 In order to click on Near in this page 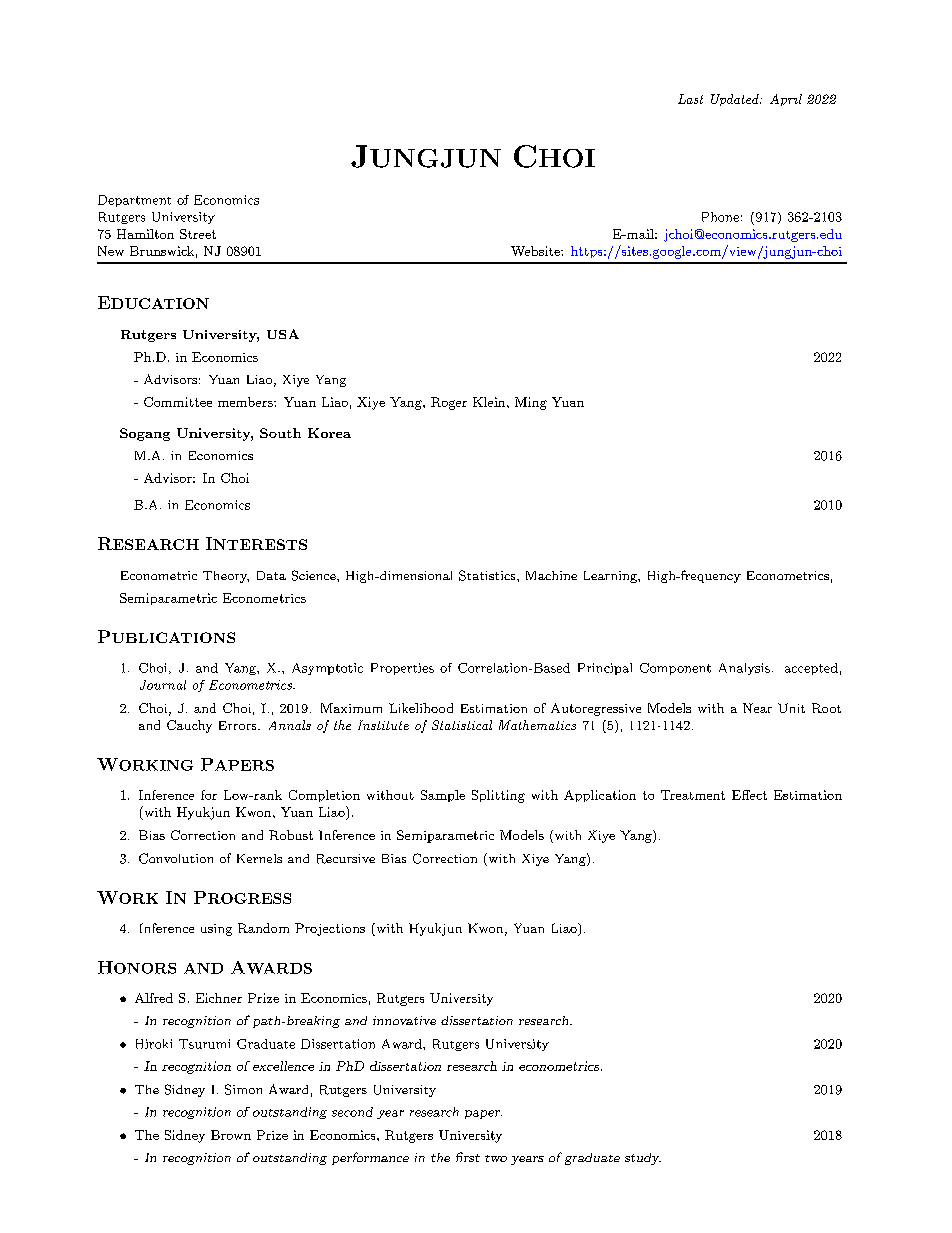, I will do `click(757, 708)`.
